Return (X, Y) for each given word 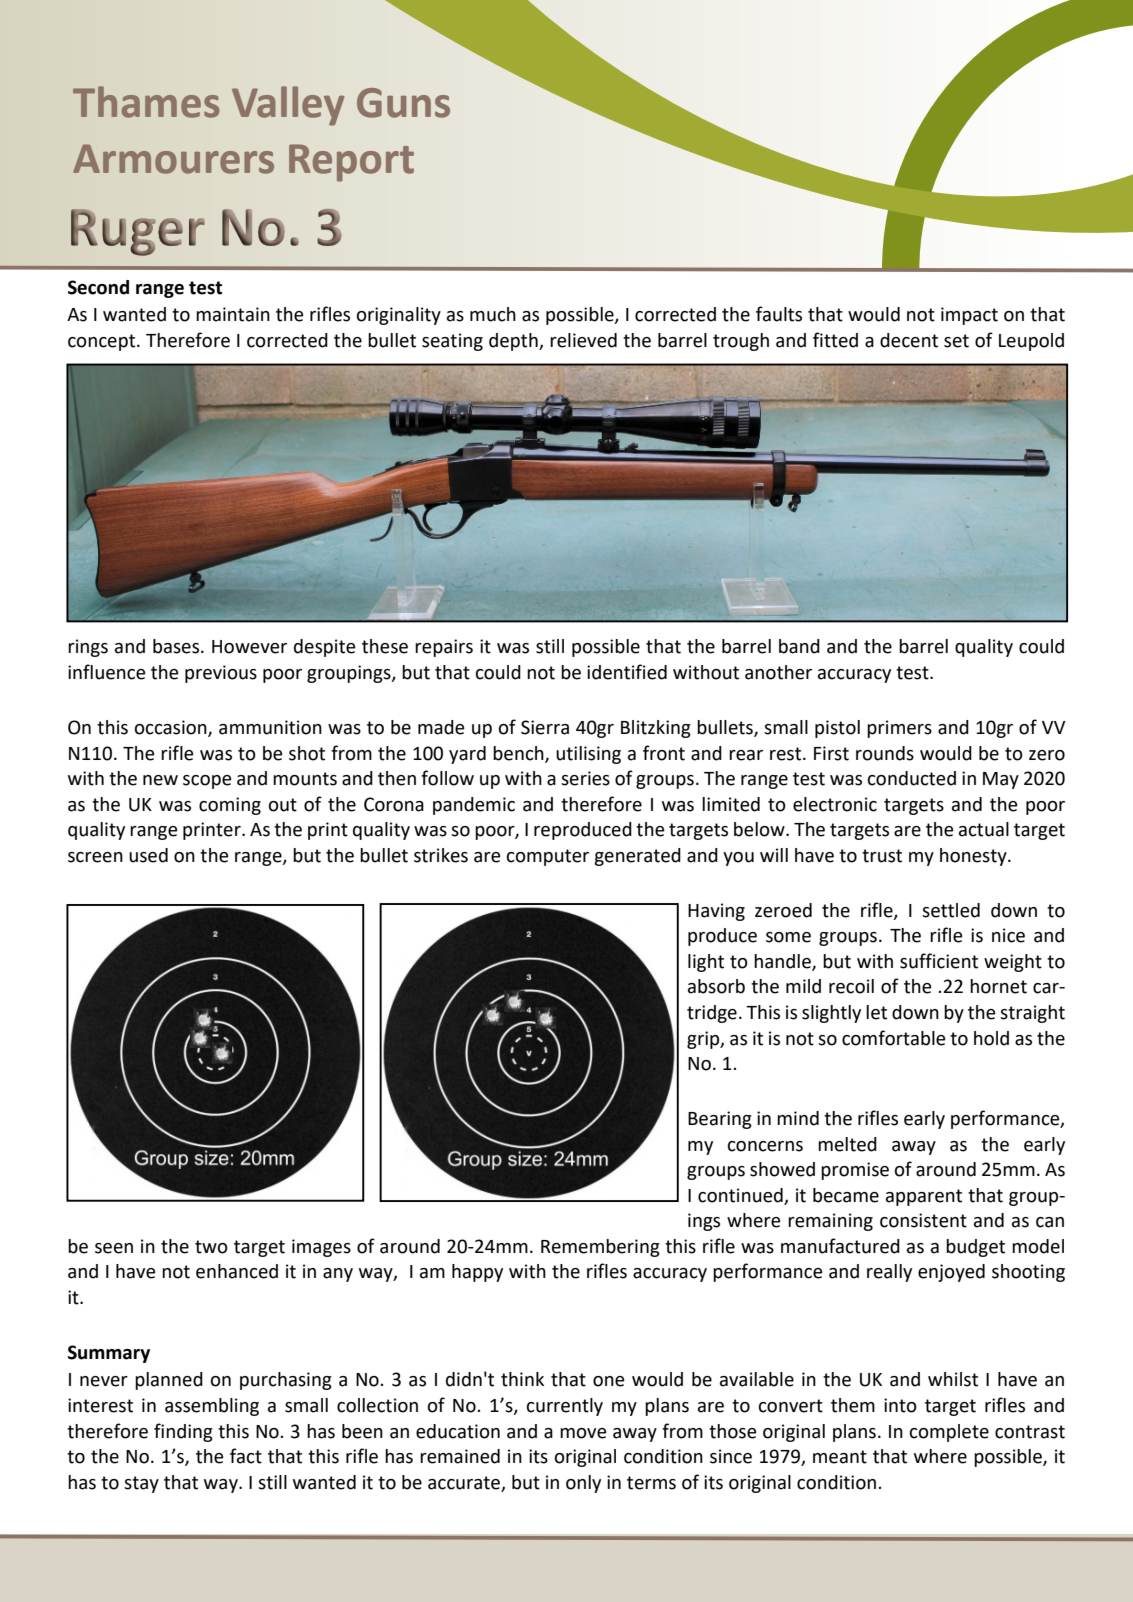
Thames (146, 102)
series (585, 778)
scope (207, 782)
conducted (912, 778)
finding (183, 1432)
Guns (403, 103)
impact (969, 316)
